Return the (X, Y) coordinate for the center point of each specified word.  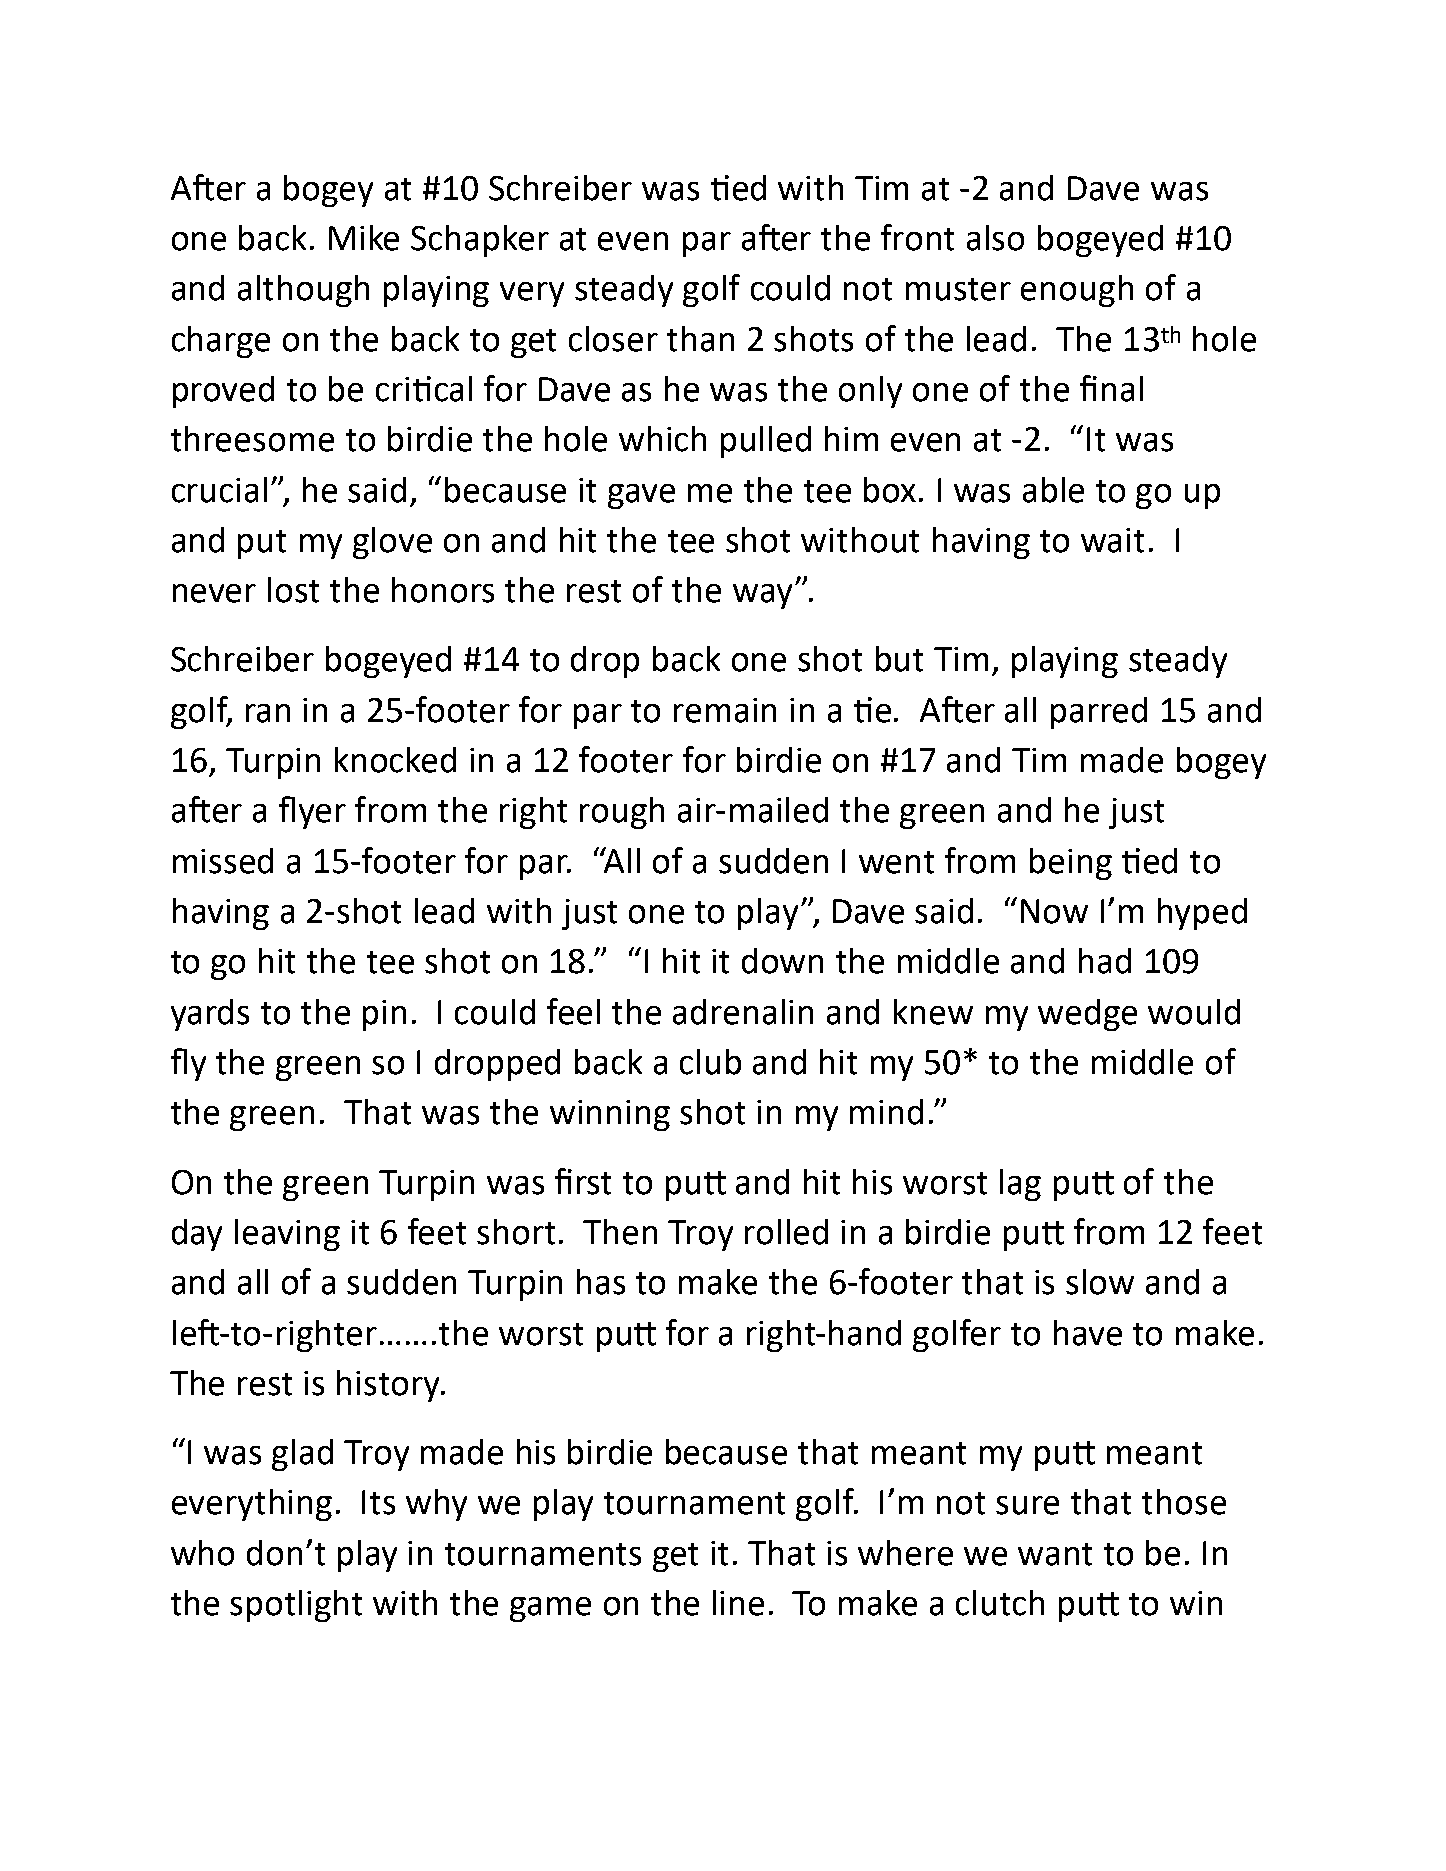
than (700, 339)
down (782, 961)
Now (1054, 911)
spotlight (296, 1606)
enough (1077, 291)
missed (223, 861)
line (738, 1603)
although (303, 291)
